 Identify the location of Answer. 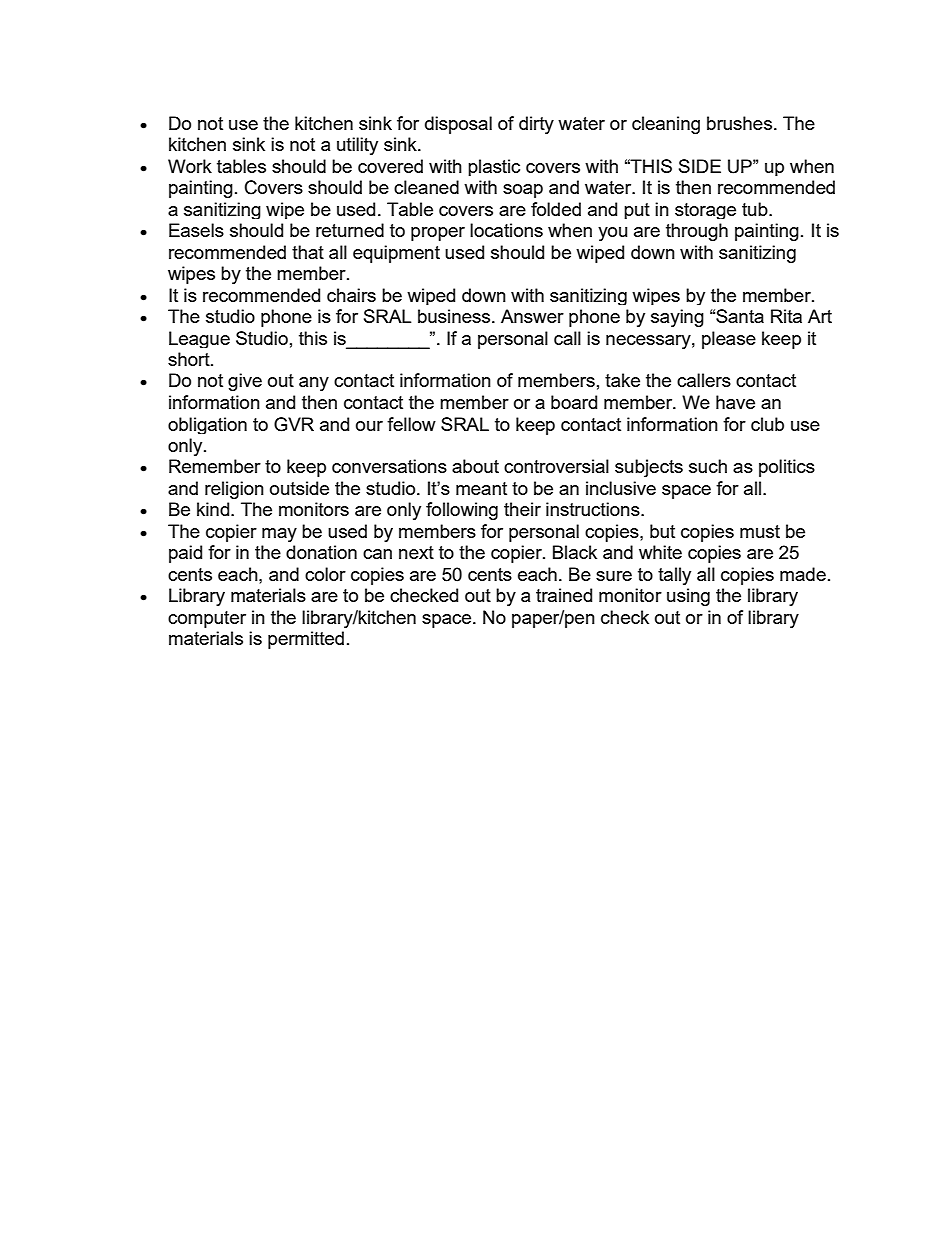
(532, 316).
